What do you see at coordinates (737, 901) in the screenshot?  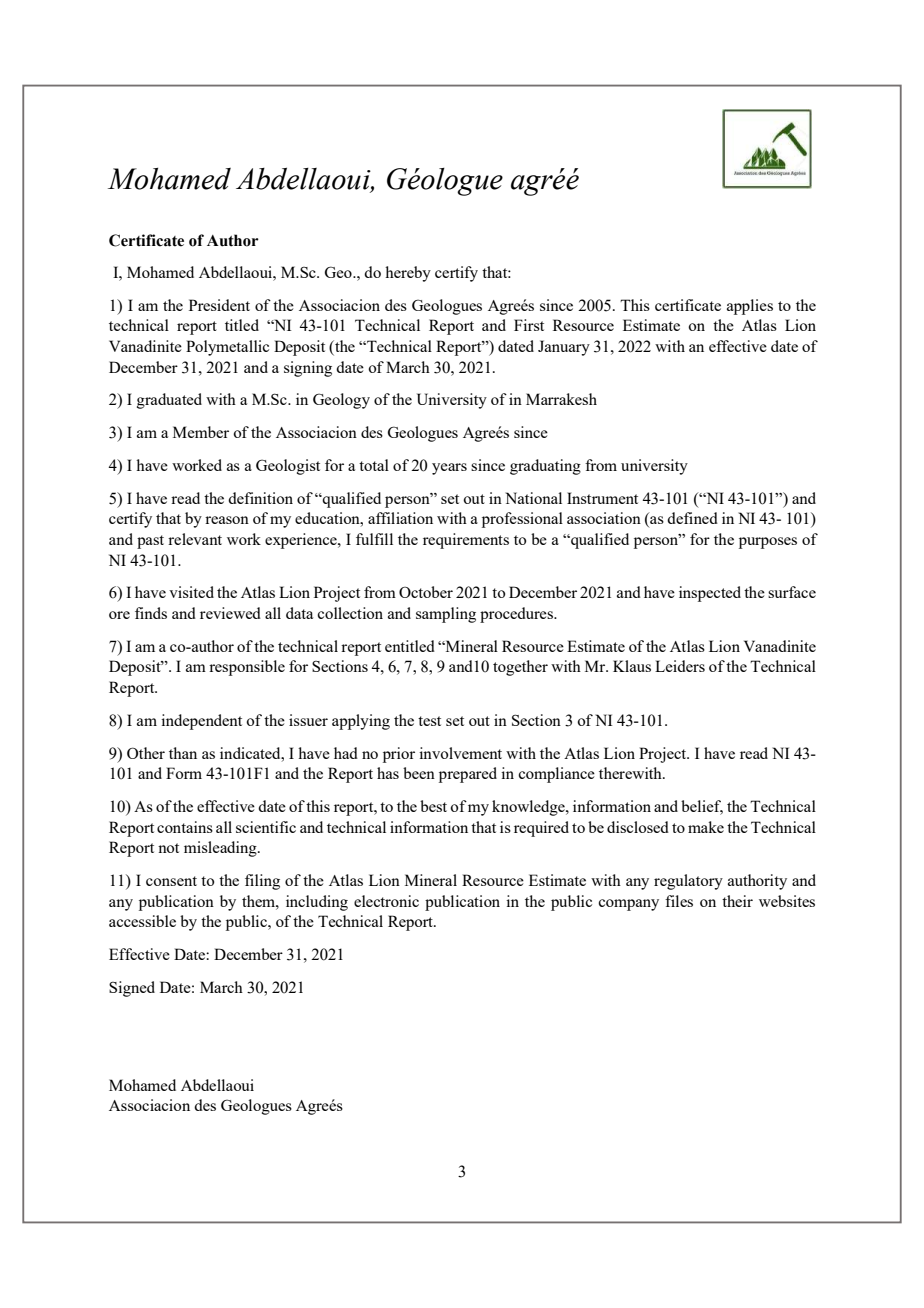 I see `their` at bounding box center [737, 901].
